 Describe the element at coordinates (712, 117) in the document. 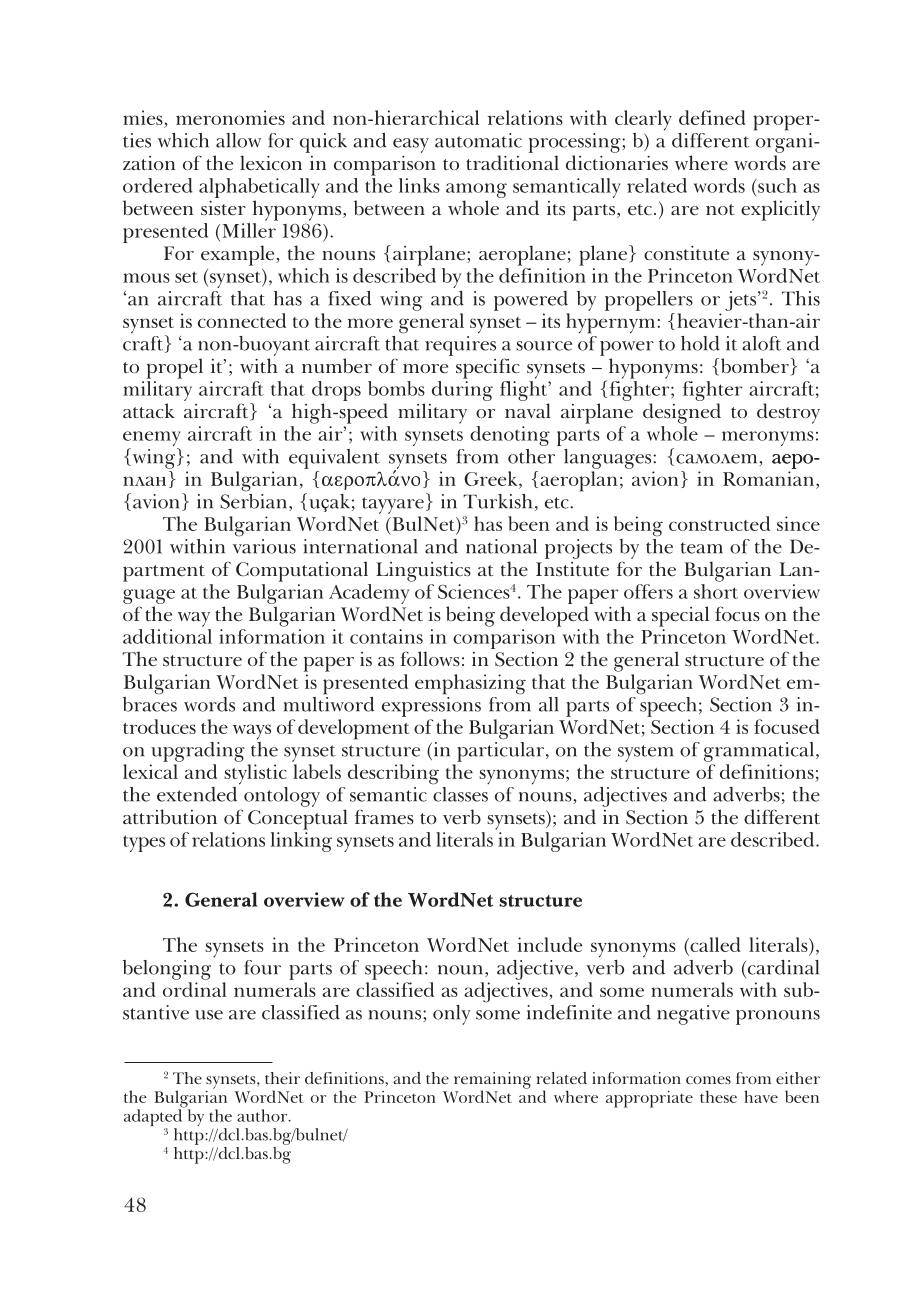

I see `defined` at that location.
